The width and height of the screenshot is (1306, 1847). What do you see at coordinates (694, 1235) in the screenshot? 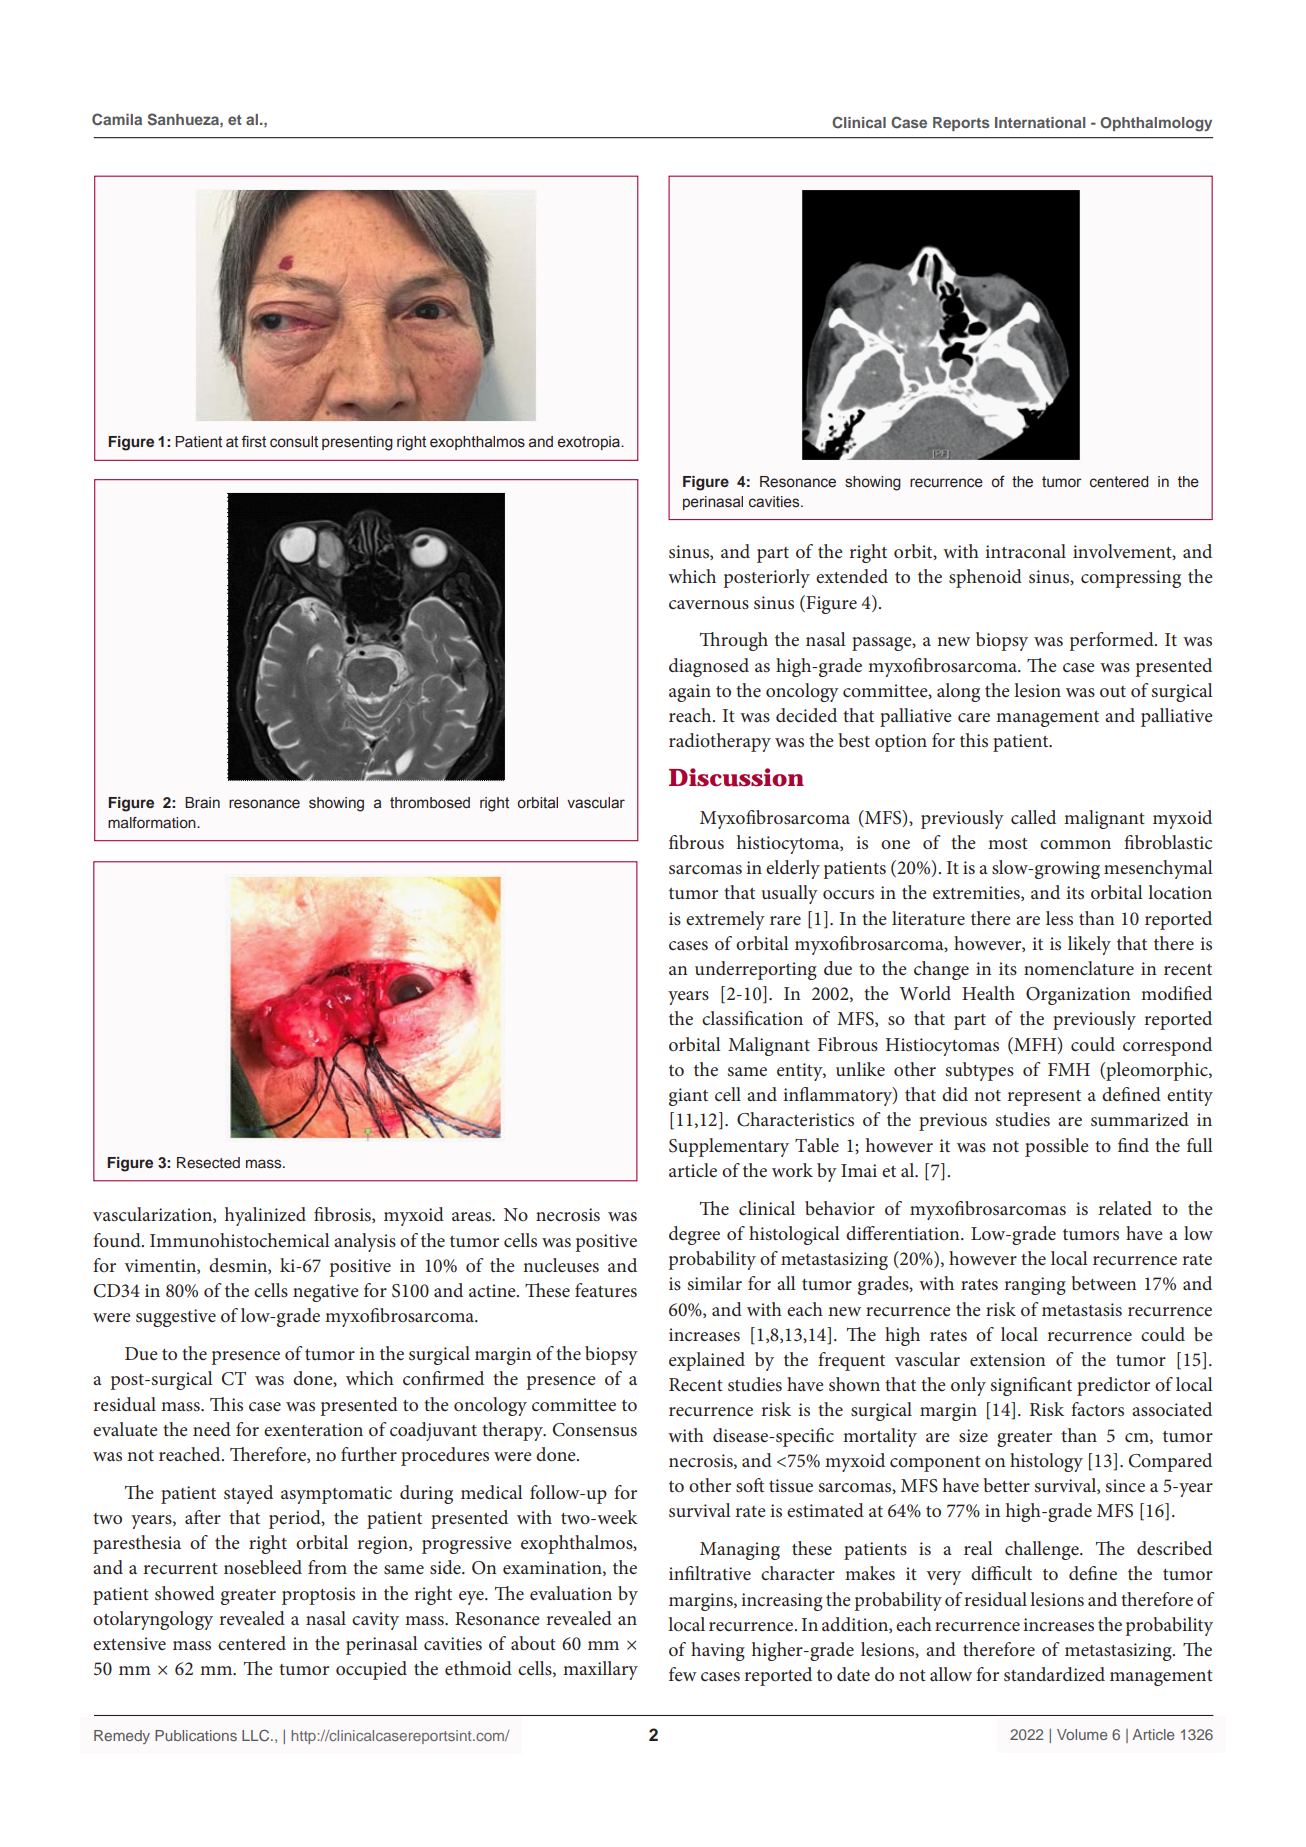
I see `degree` at bounding box center [694, 1235].
